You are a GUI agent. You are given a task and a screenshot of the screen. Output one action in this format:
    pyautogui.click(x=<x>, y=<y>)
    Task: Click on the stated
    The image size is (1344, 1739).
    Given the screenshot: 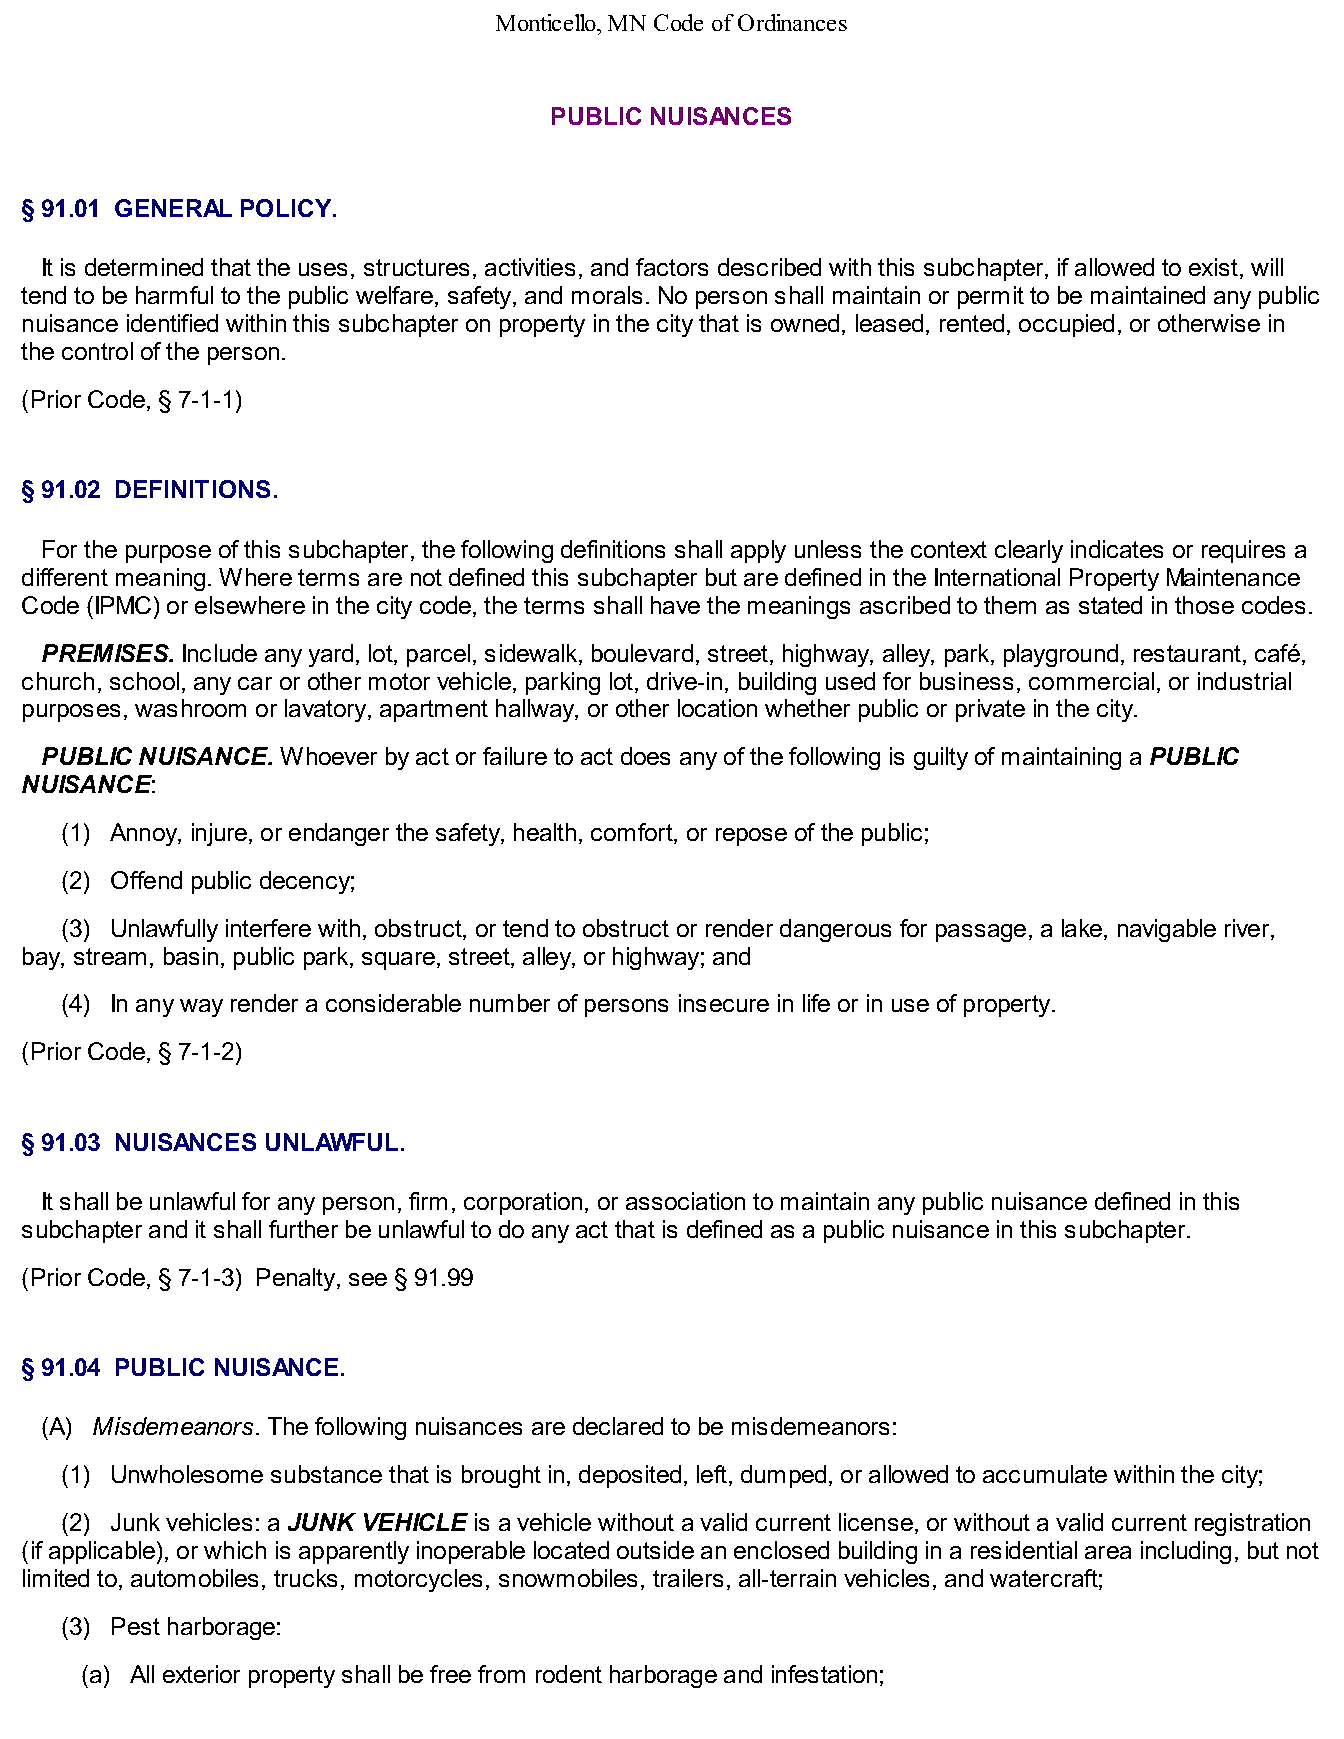 What is the action you would take?
    pyautogui.click(x=1110, y=605)
